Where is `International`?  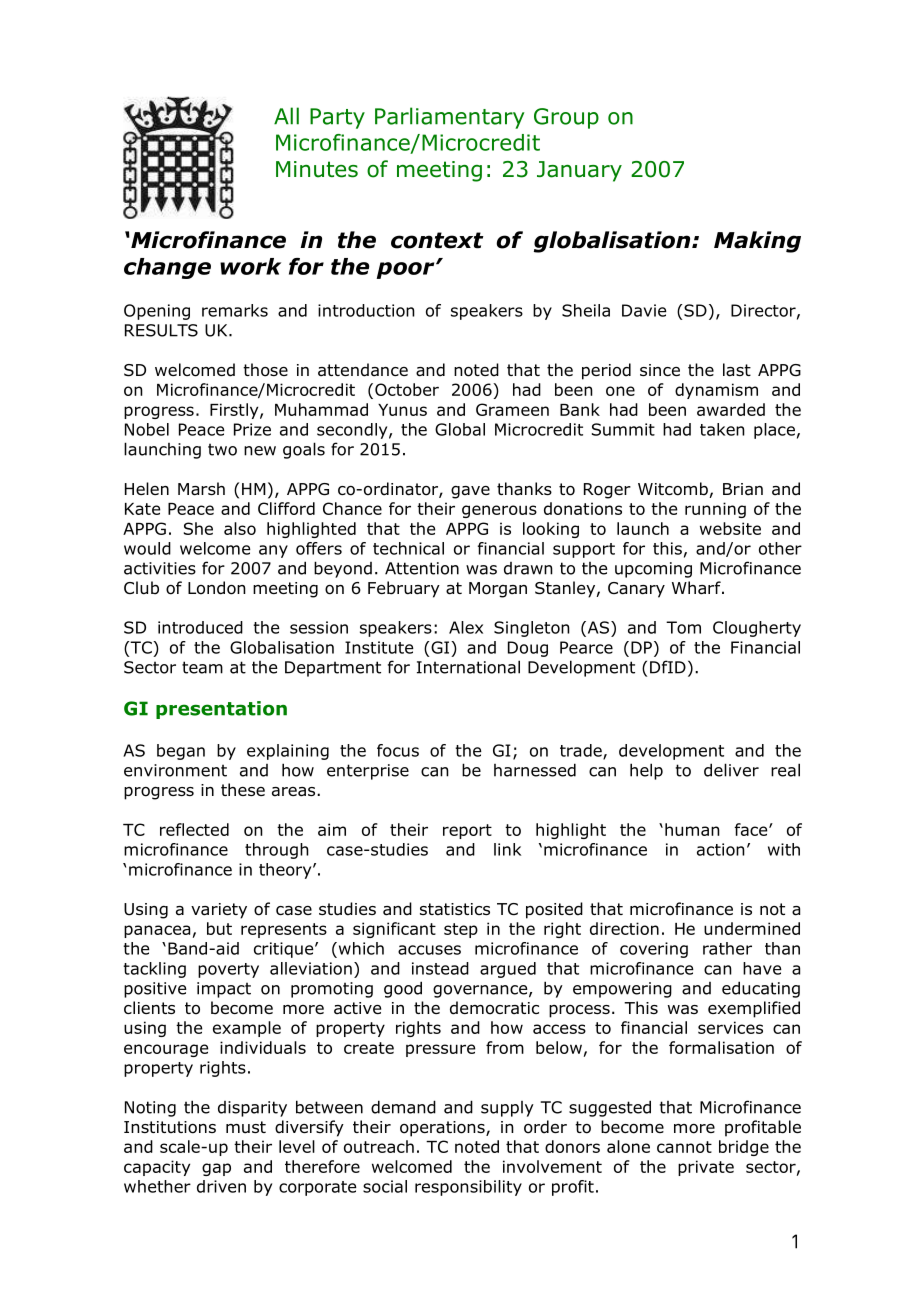 International is located at coordinates (468, 667).
